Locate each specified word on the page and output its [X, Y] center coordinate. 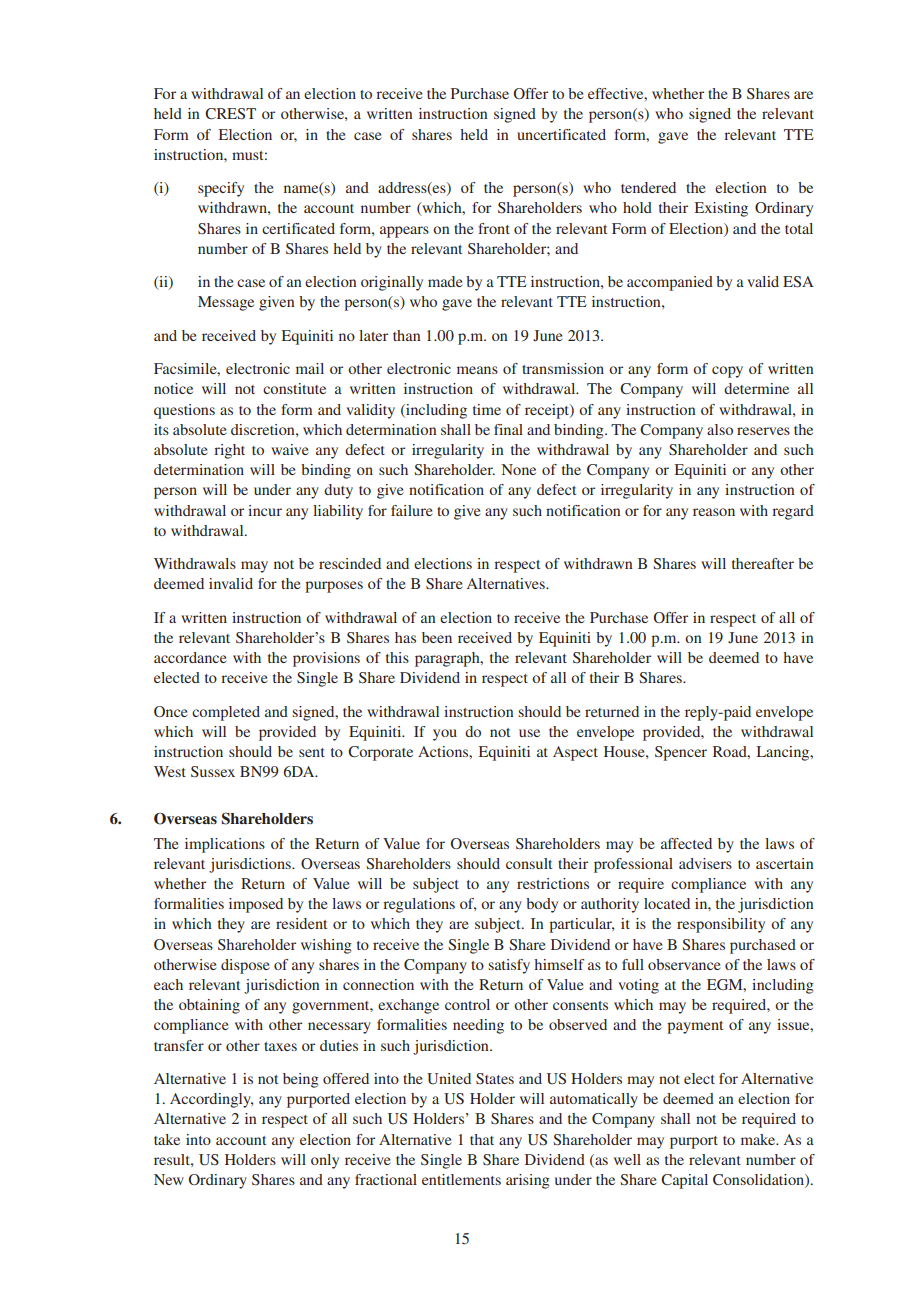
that [482, 1139]
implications [225, 845]
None [519, 469]
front [494, 228]
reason [714, 512]
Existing [721, 209]
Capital [684, 1181]
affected [686, 843]
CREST [230, 114]
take [167, 1139]
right [229, 451]
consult [529, 863]
